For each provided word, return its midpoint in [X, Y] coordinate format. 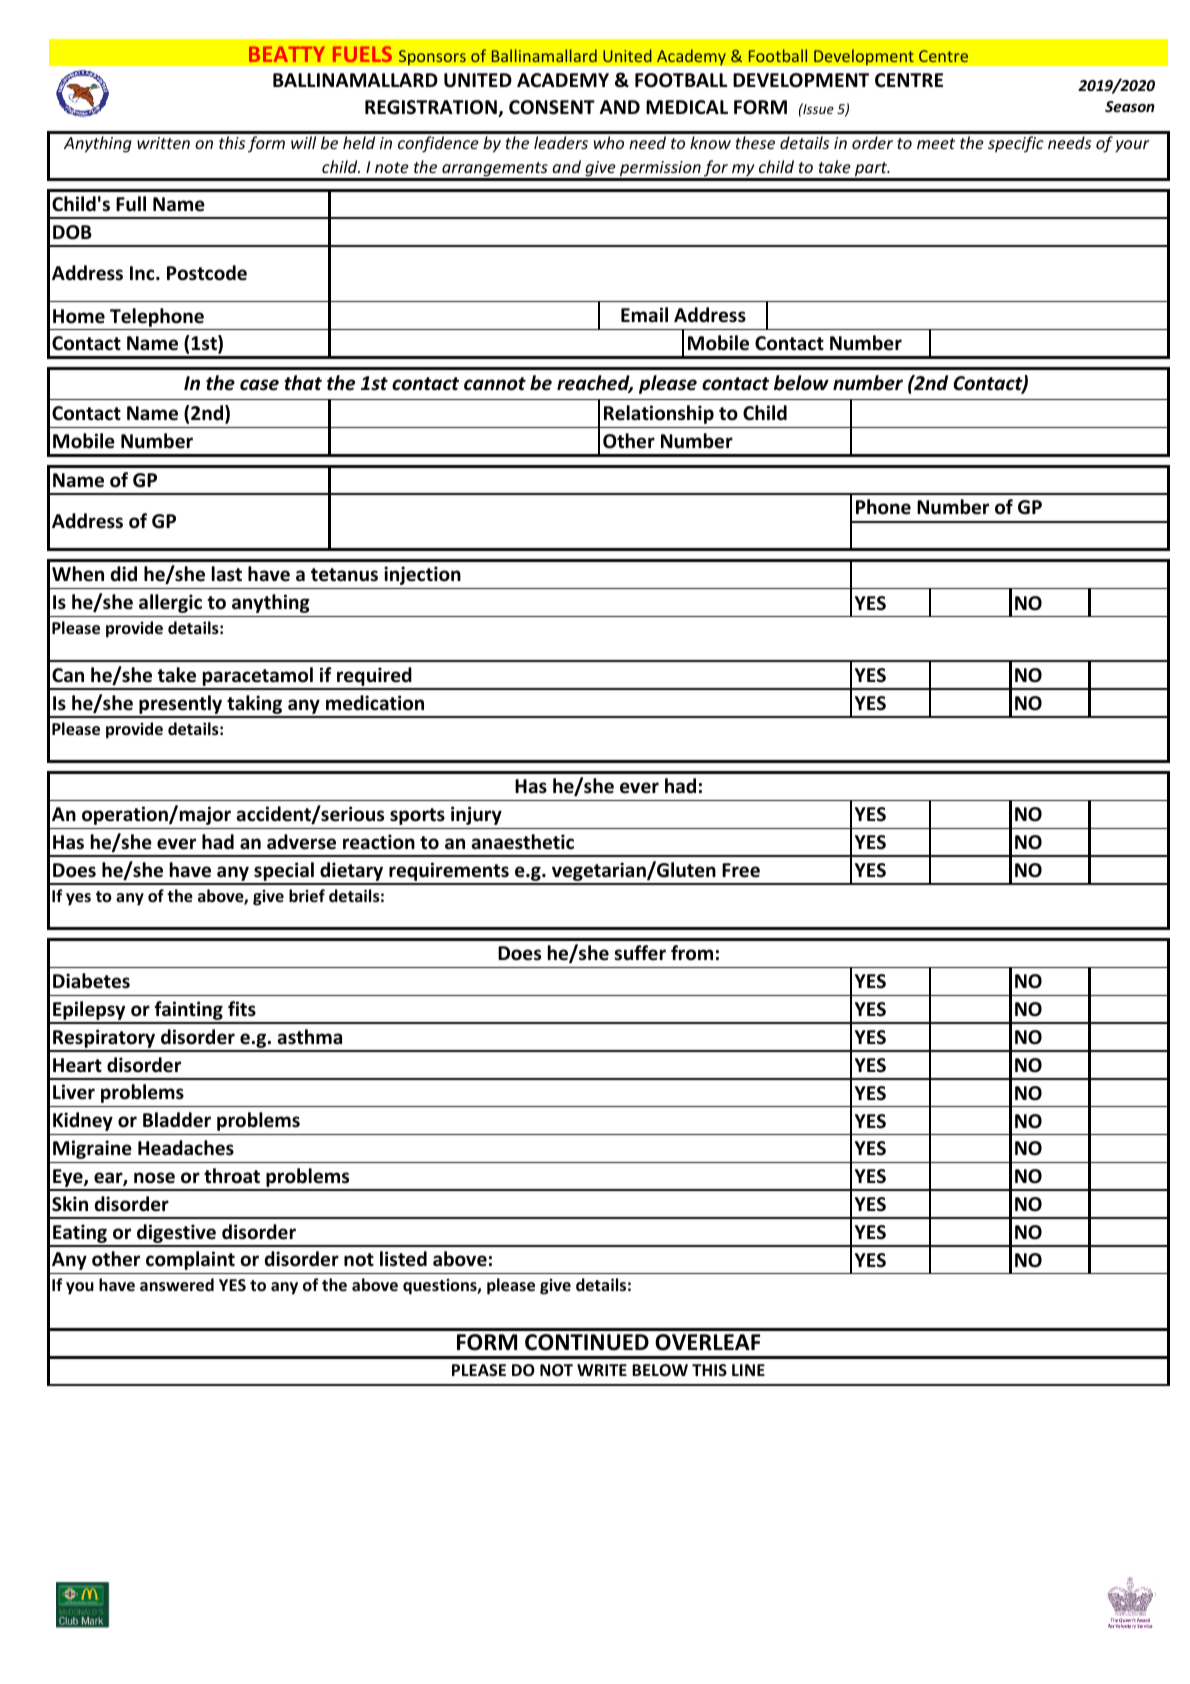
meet [936, 143]
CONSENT [552, 107]
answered [177, 1284]
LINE [748, 1370]
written [163, 143]
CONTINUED [587, 1342]
